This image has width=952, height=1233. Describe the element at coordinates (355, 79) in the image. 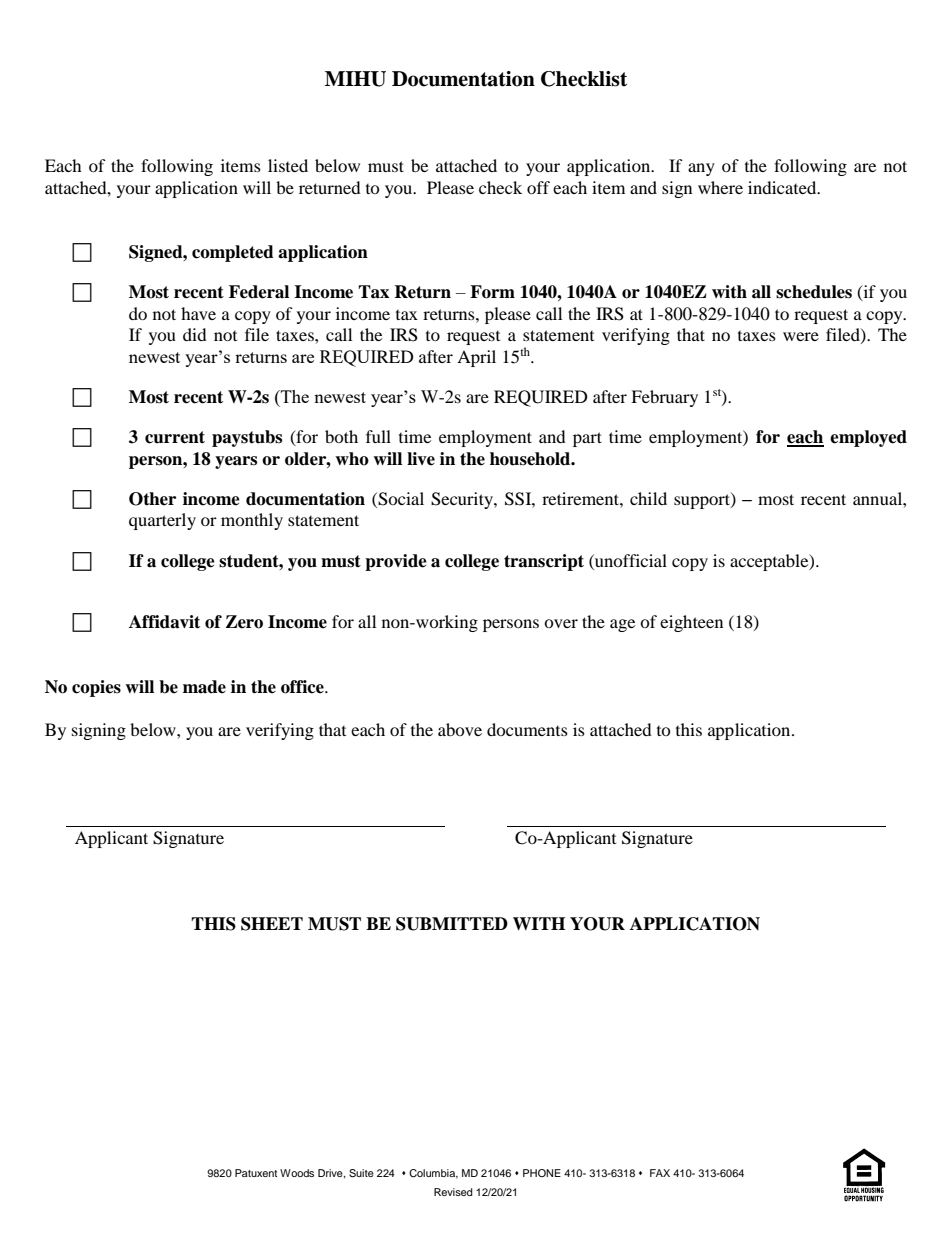

I see `MIHU` at that location.
